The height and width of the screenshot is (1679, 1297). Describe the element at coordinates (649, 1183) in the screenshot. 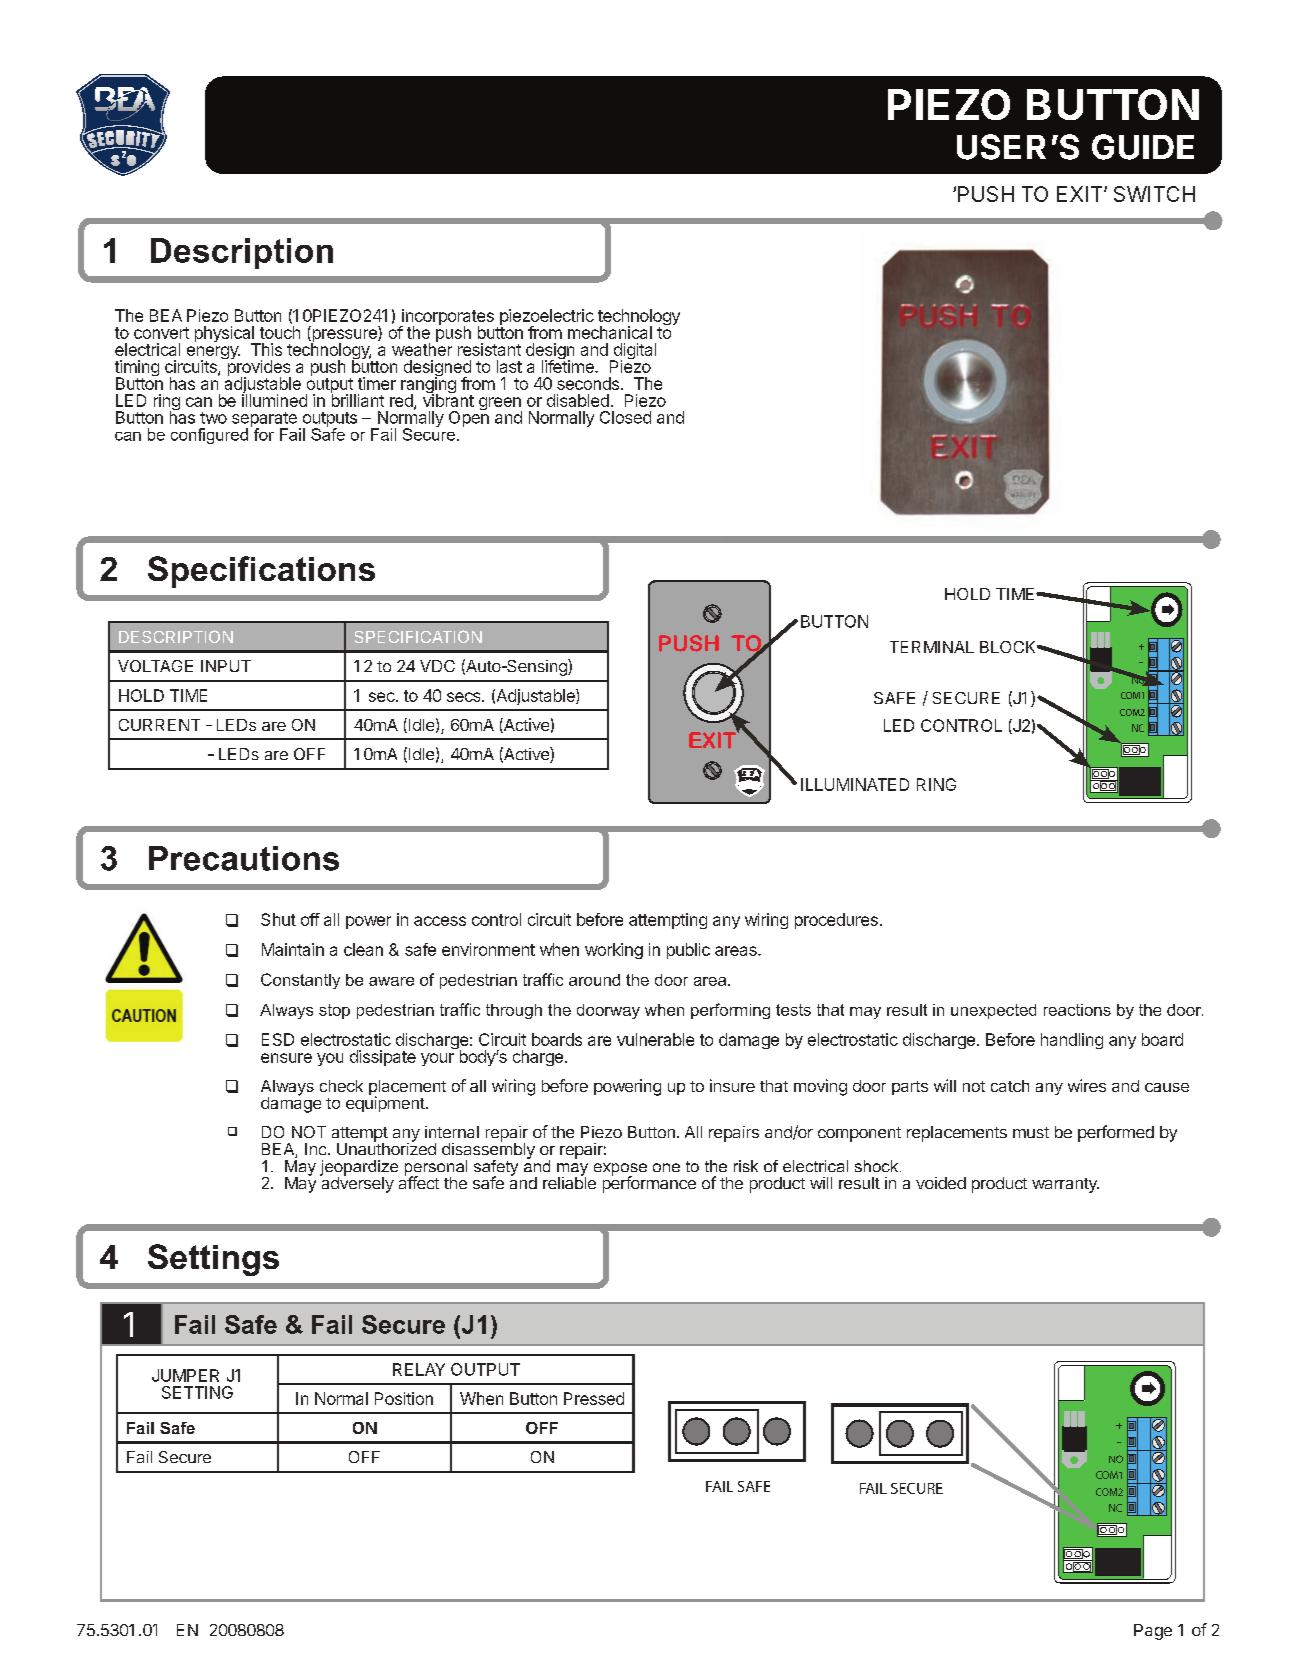

I see `performance` at that location.
